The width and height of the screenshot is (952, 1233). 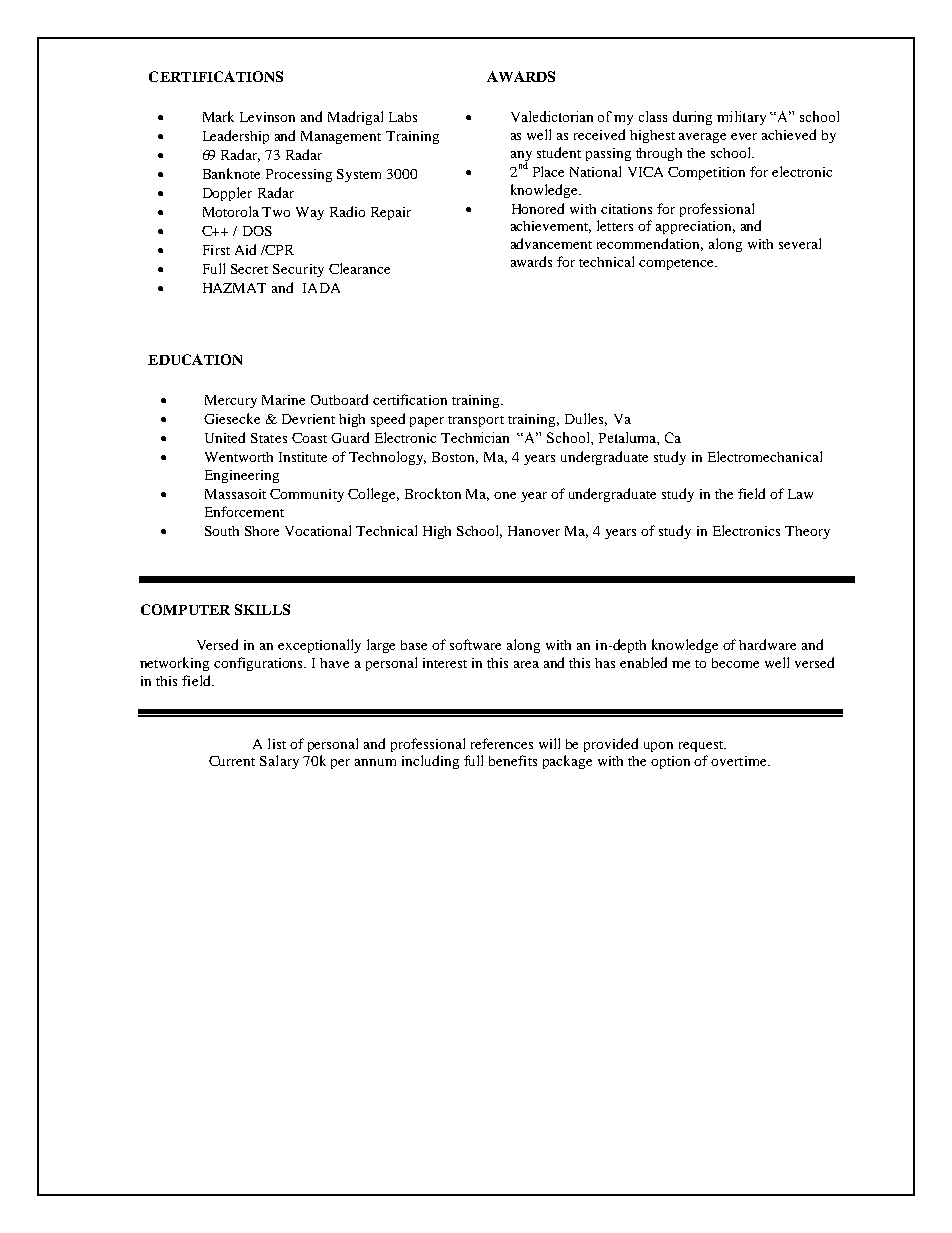 I want to click on competence, so click(x=677, y=264).
